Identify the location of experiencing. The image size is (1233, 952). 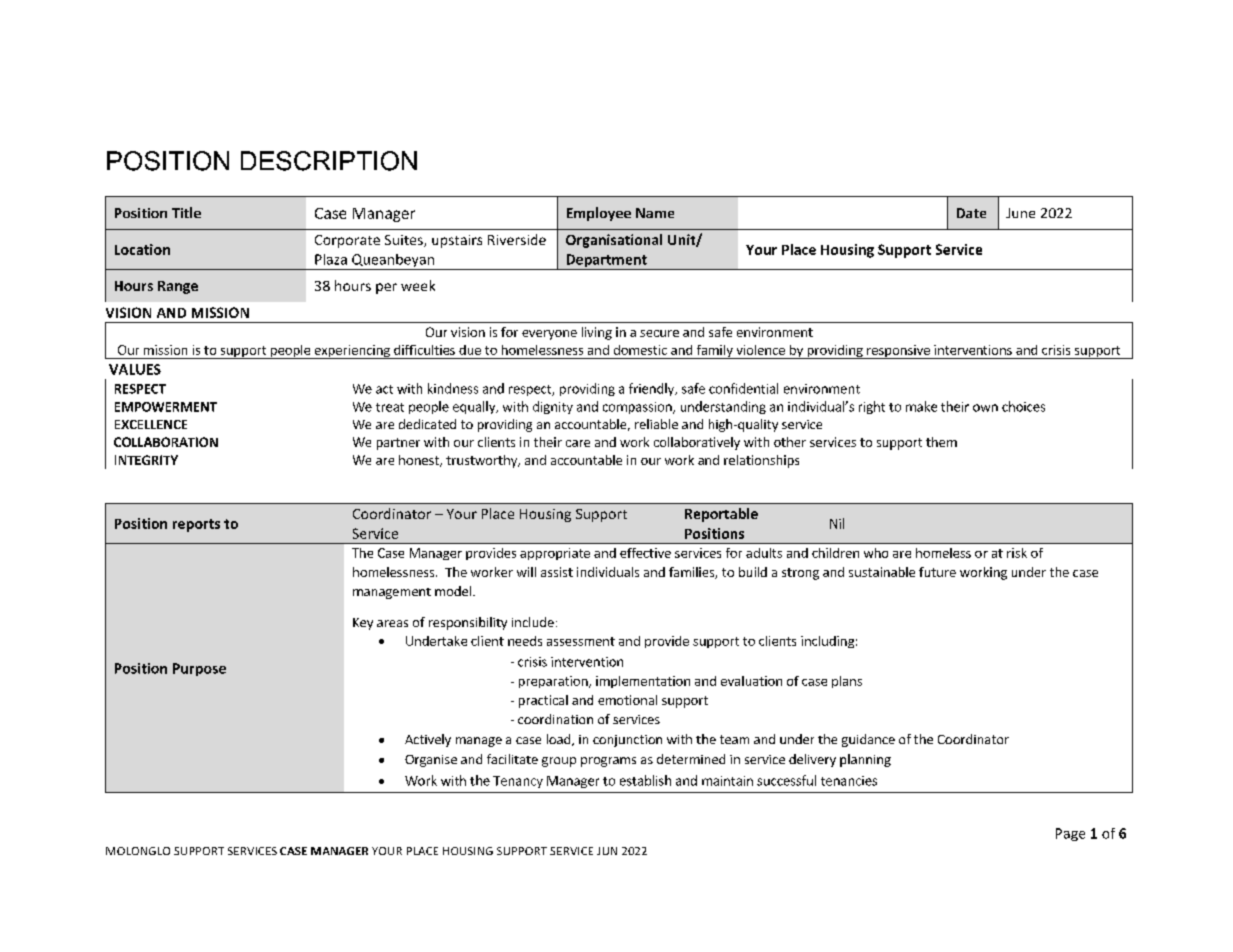
(352, 352).
